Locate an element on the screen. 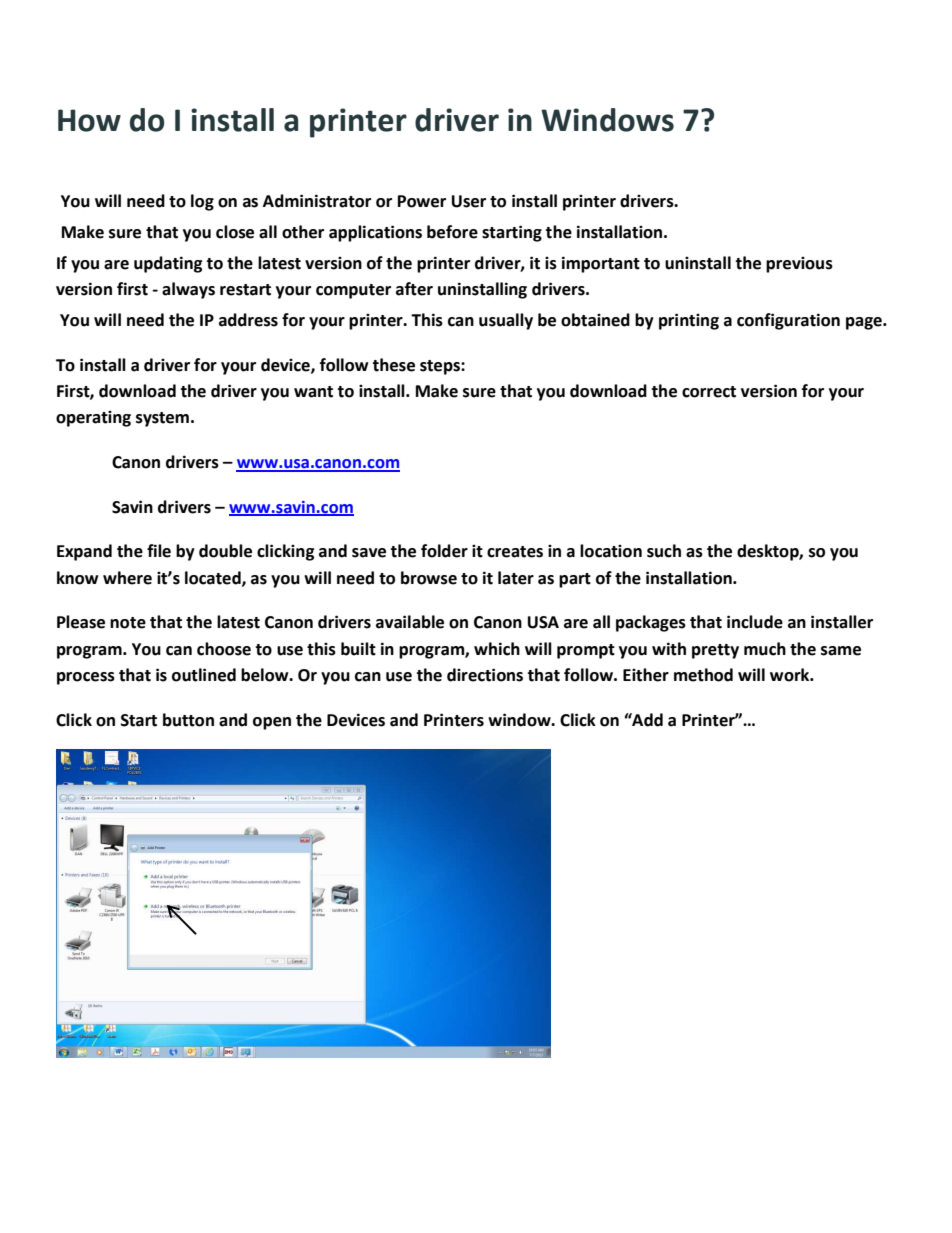 The height and width of the screenshot is (1233, 952). outlined is located at coordinates (204, 675).
